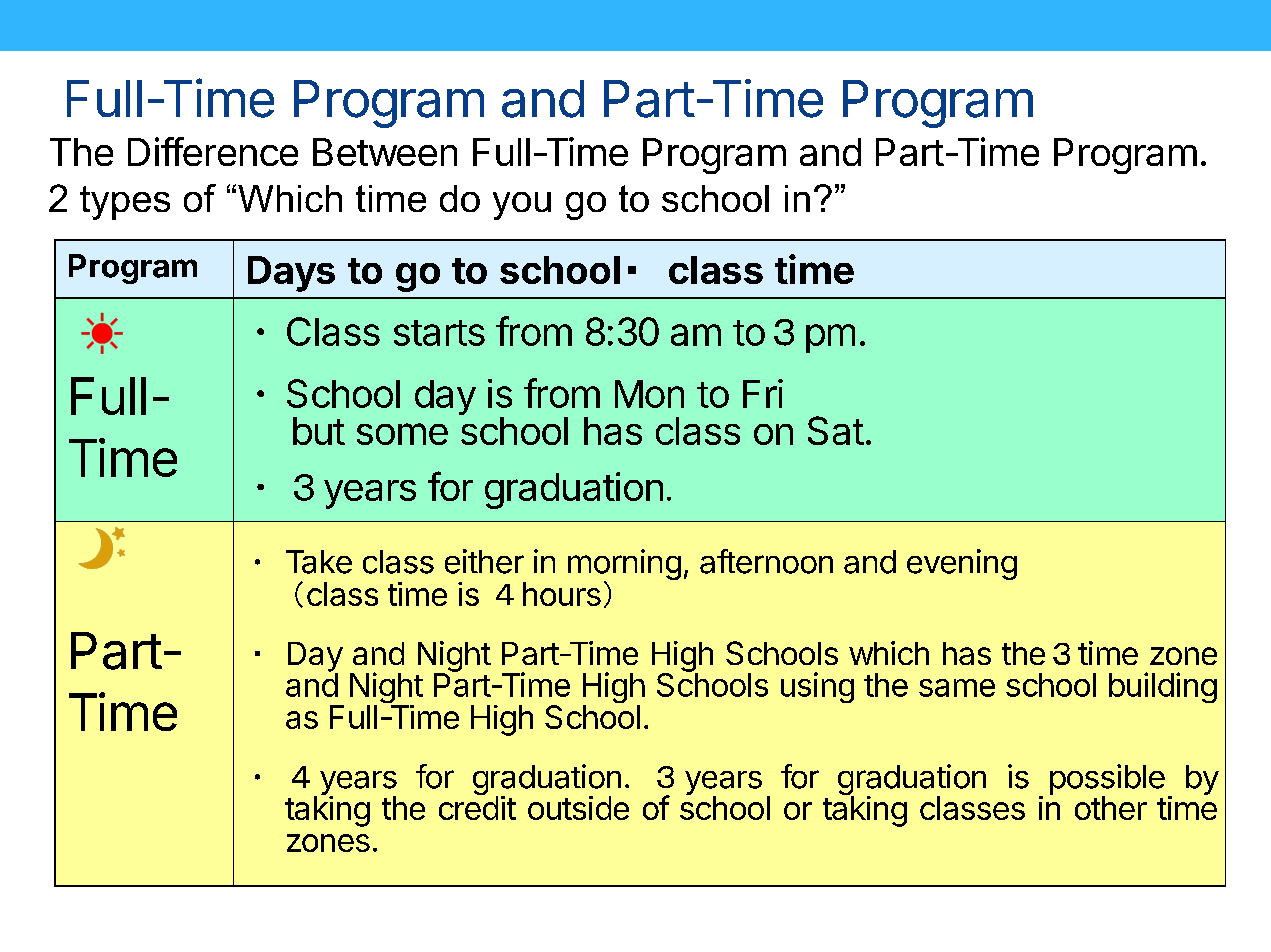 Image resolution: width=1271 pixels, height=952 pixels. Describe the element at coordinates (319, 431) in the screenshot. I see `but` at that location.
